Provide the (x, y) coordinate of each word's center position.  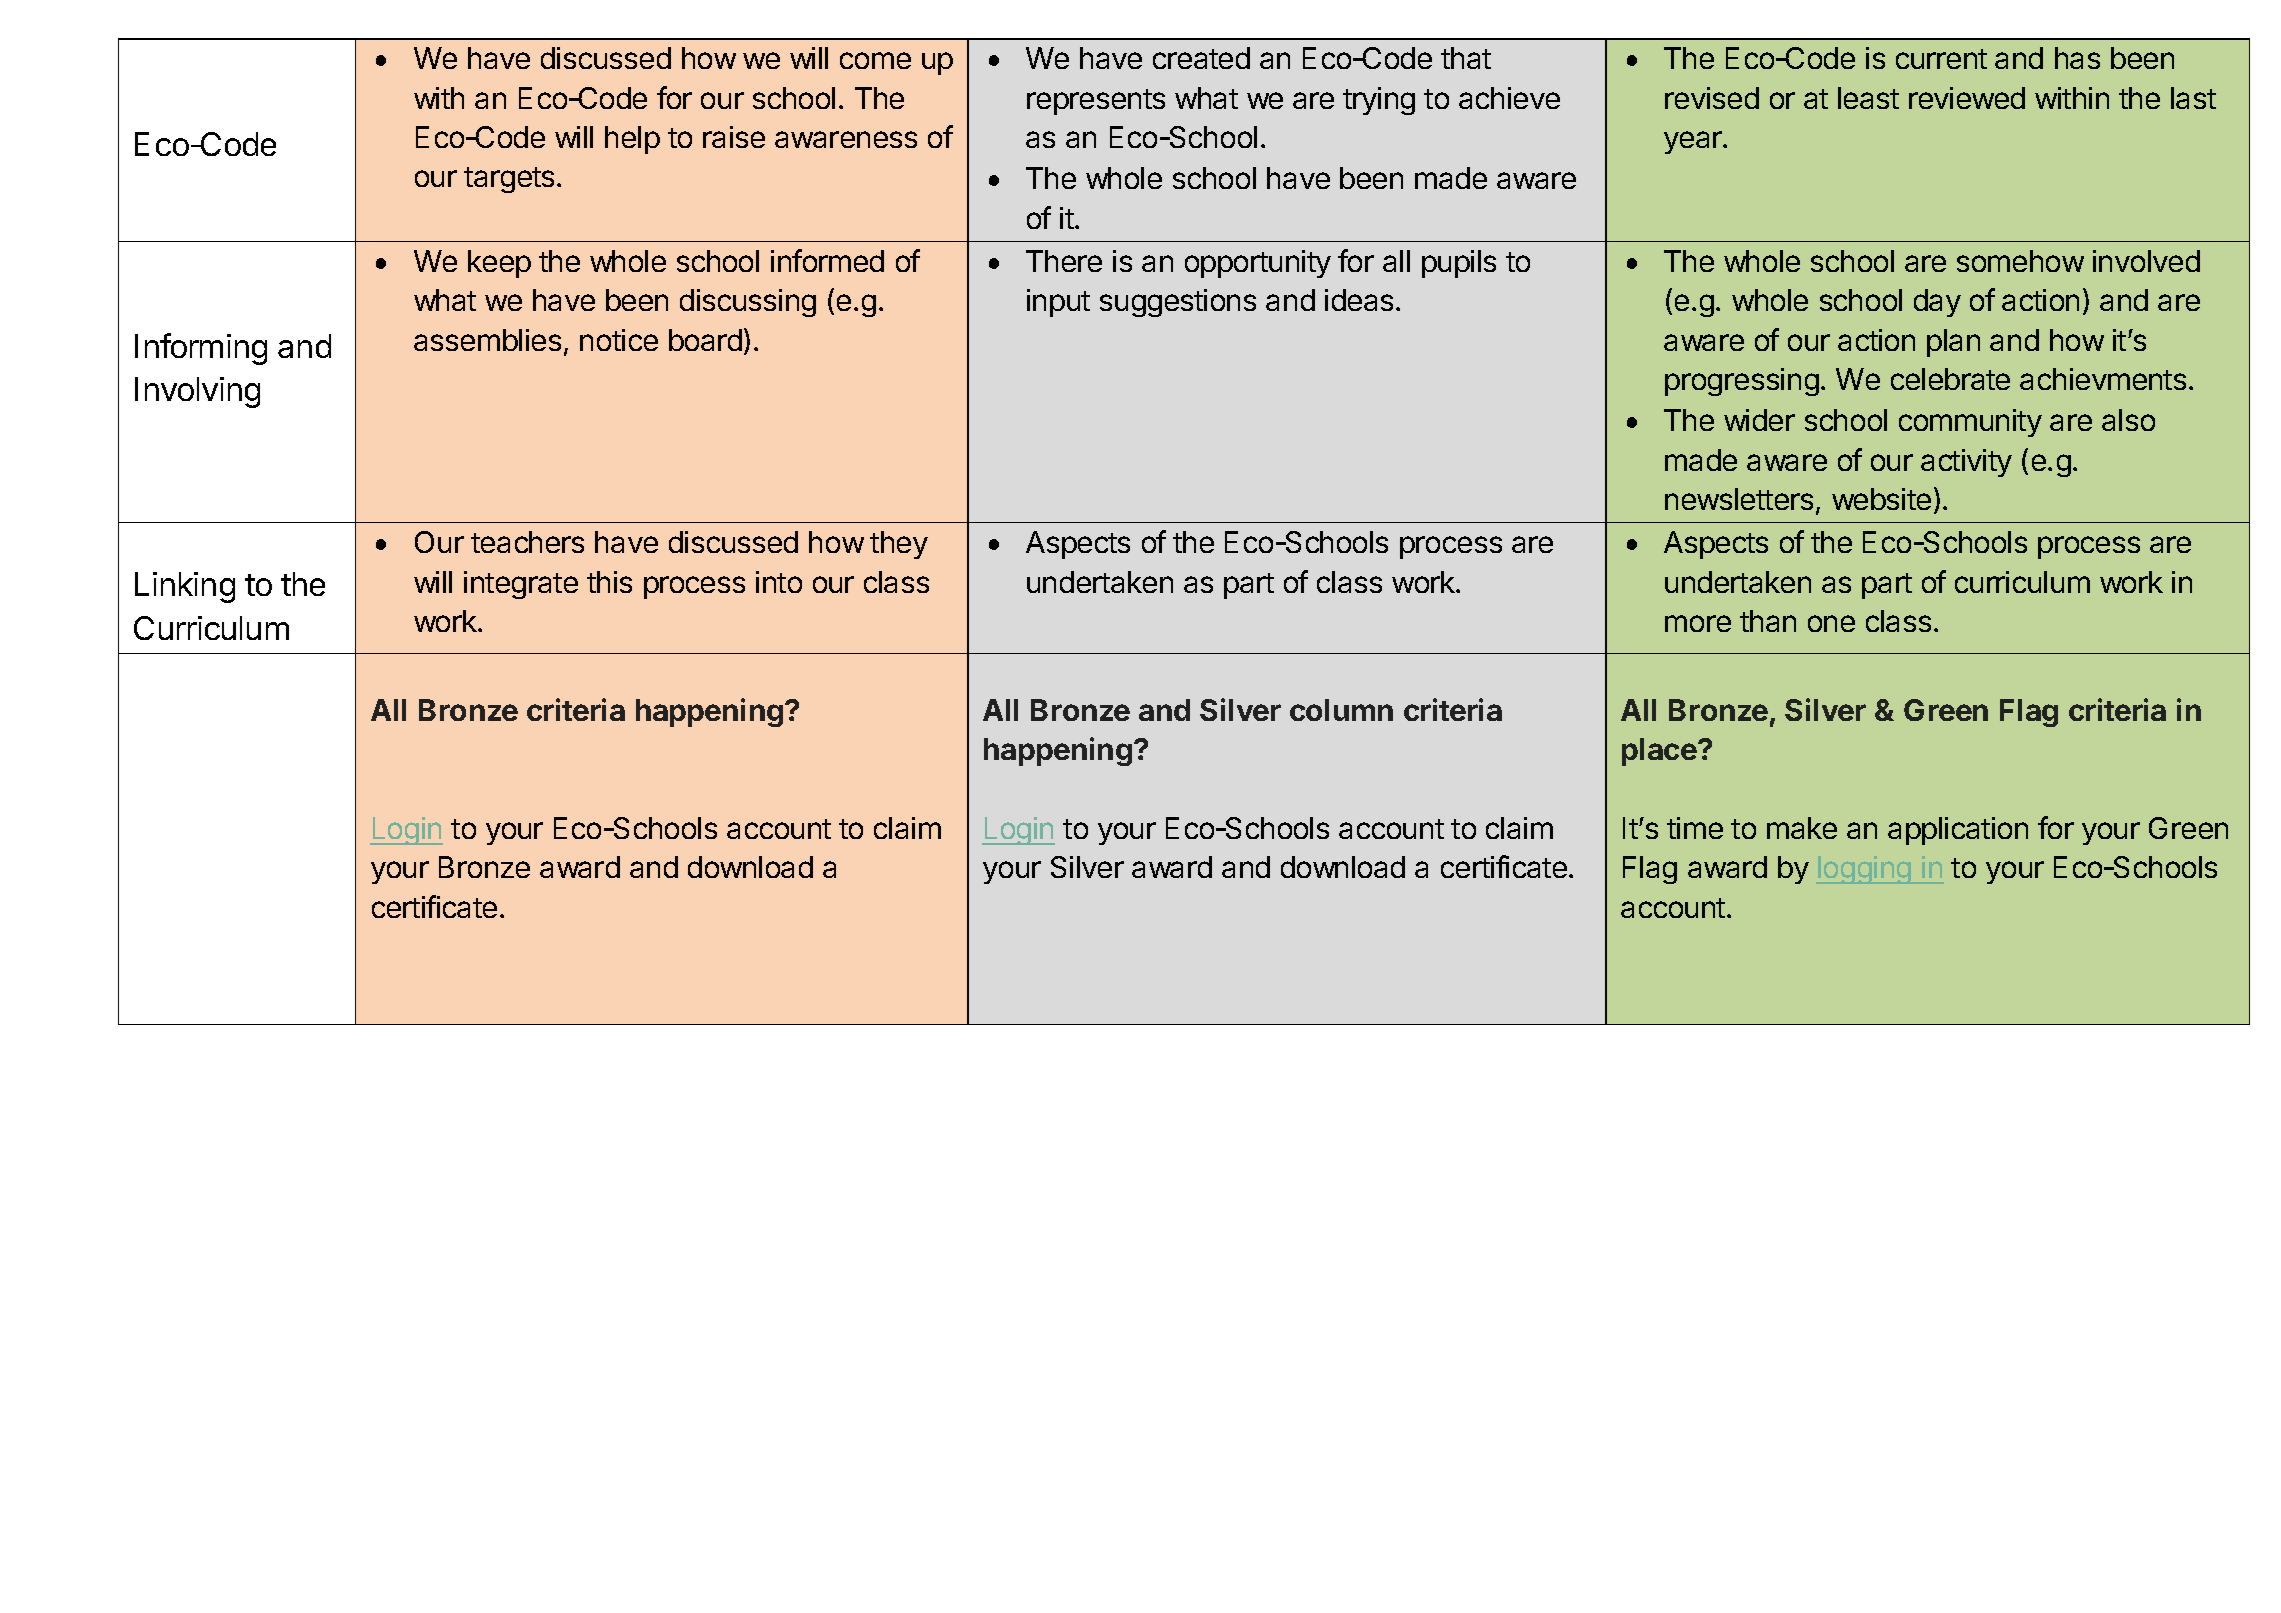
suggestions (1178, 303)
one (1831, 623)
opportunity (1258, 264)
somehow (2020, 261)
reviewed (1967, 98)
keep (499, 264)
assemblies (487, 340)
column (1341, 710)
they (899, 545)
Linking (185, 587)
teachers (527, 542)
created (1201, 58)
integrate (521, 585)
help (632, 140)
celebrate (1950, 379)
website (1881, 499)
